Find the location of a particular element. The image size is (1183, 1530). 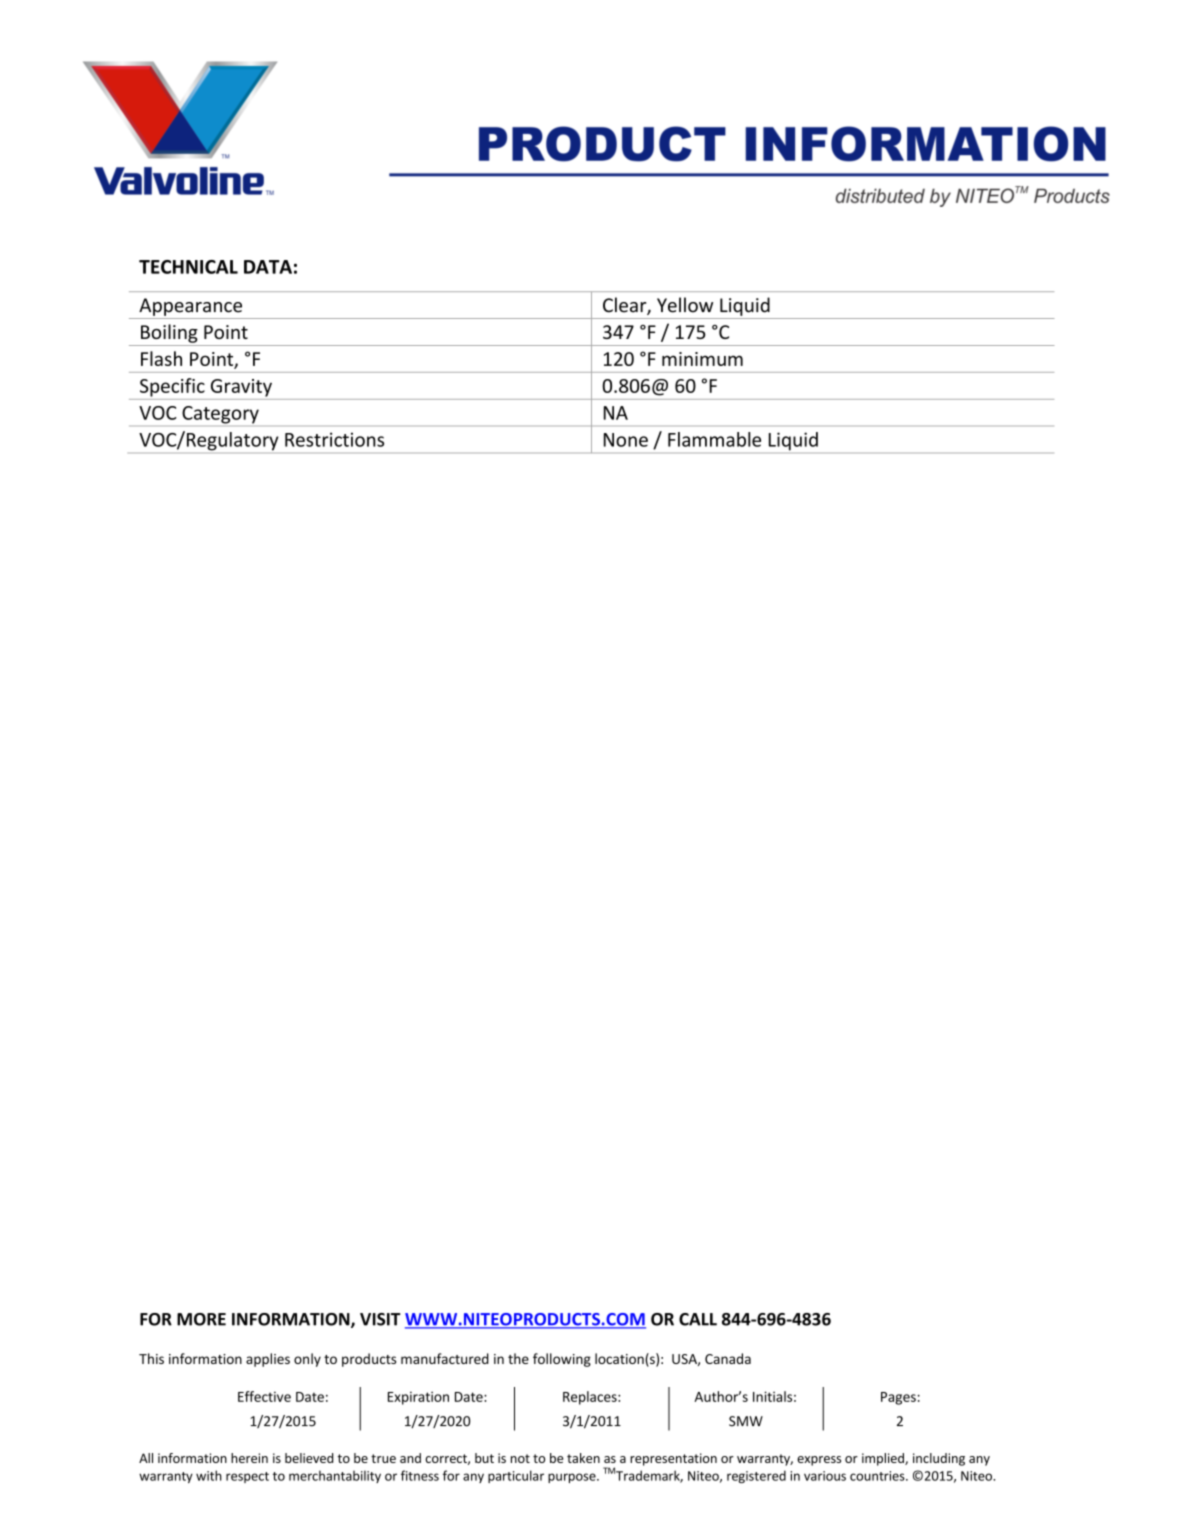

Yellow is located at coordinates (685, 305).
